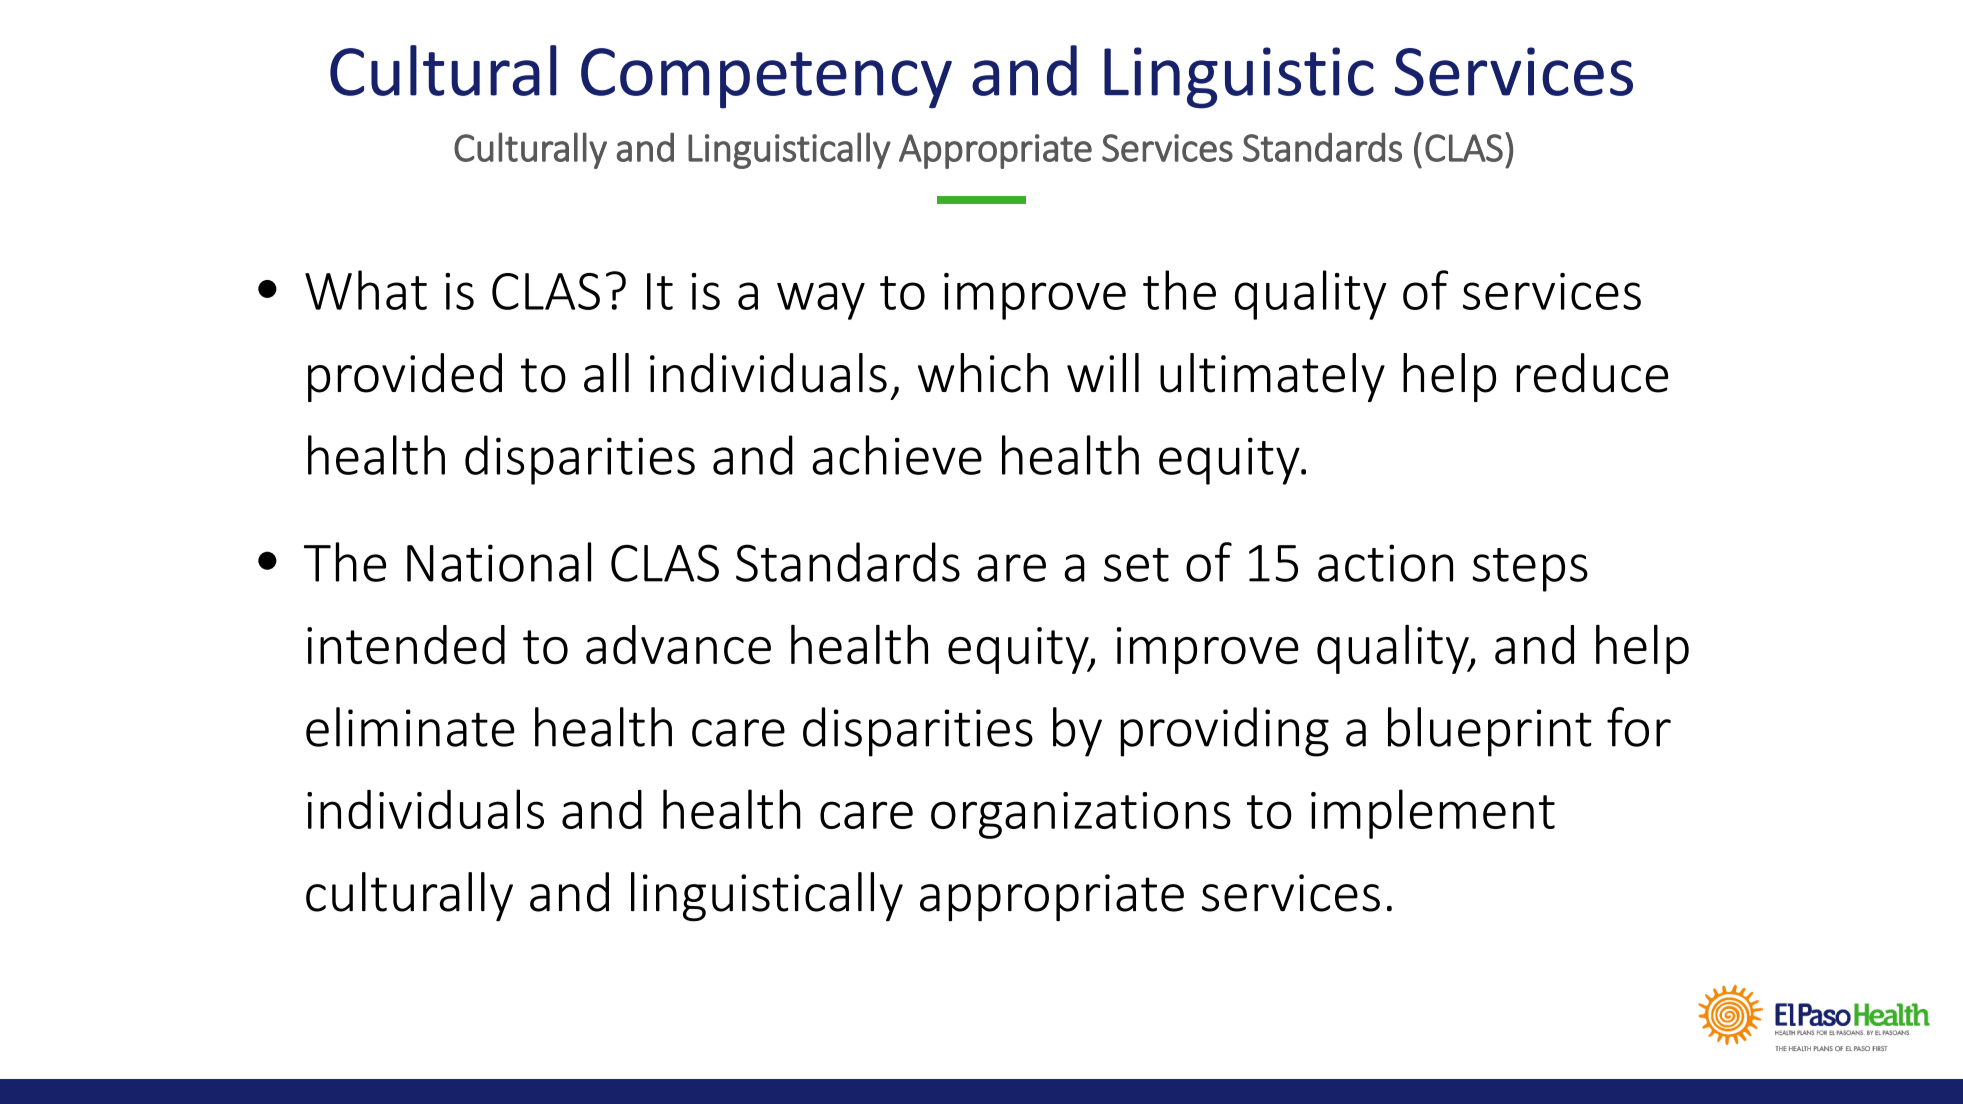 The height and width of the screenshot is (1104, 1963). Describe the element at coordinates (766, 78) in the screenshot. I see `Competency` at that location.
